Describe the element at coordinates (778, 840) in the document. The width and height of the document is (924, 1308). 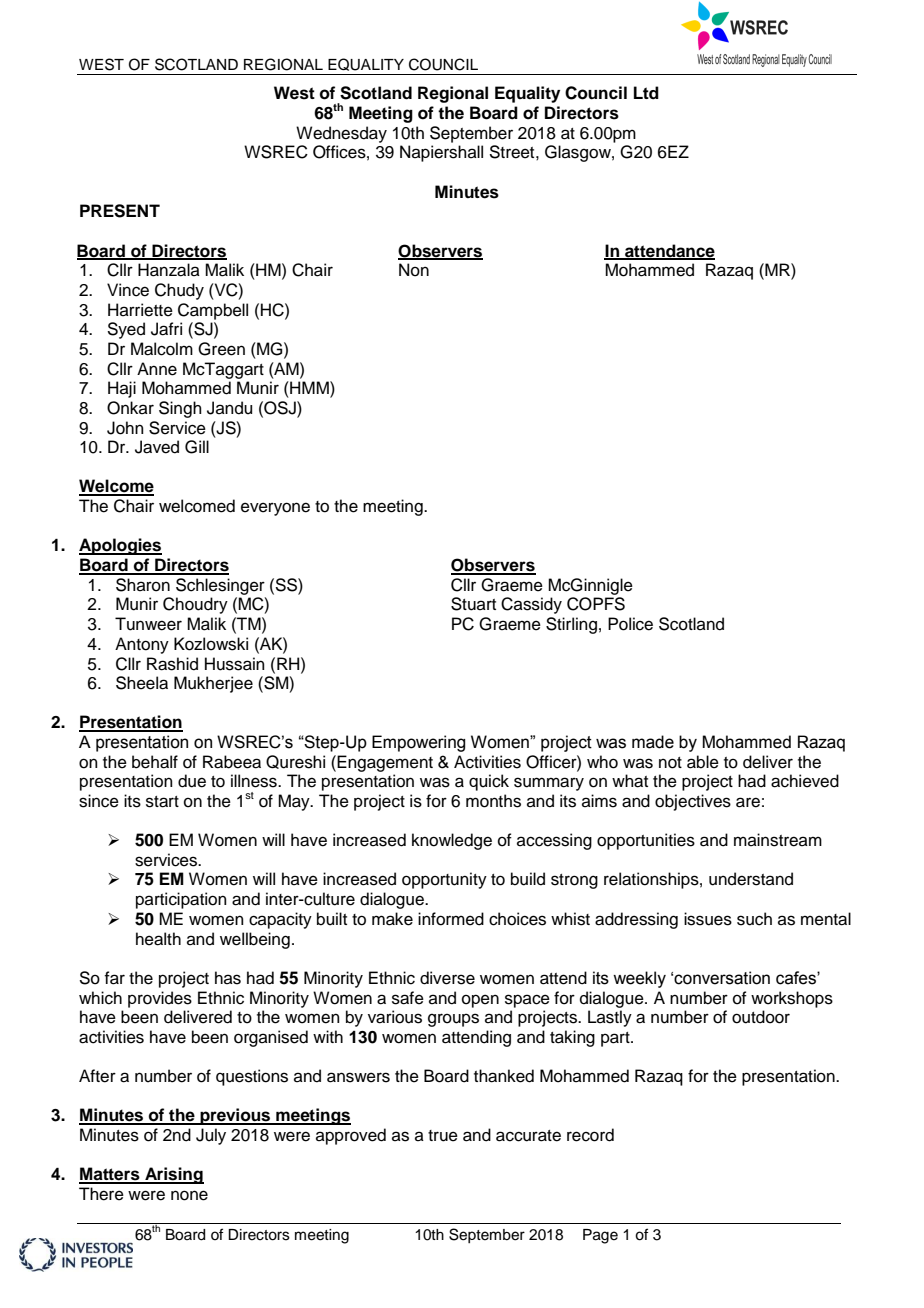
I see `mainstream` at that location.
